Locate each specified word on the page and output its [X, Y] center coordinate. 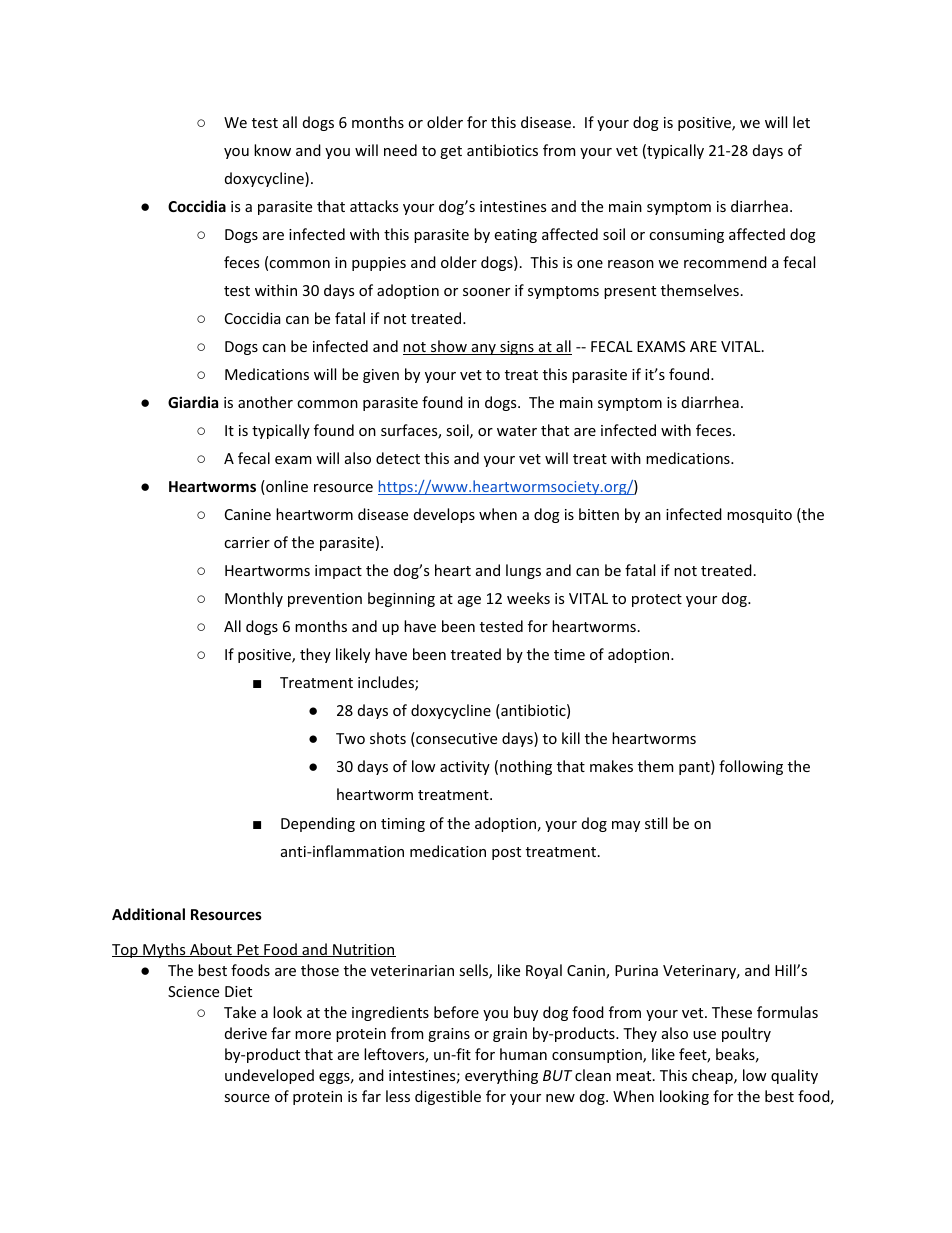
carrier [247, 542]
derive [246, 1033]
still [656, 823]
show [449, 347]
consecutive [455, 739]
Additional [148, 914]
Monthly [254, 599]
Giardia [193, 402]
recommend [725, 262]
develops [444, 515]
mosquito [759, 516]
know [272, 150]
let [801, 122]
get [451, 152]
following [751, 767]
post [506, 853]
